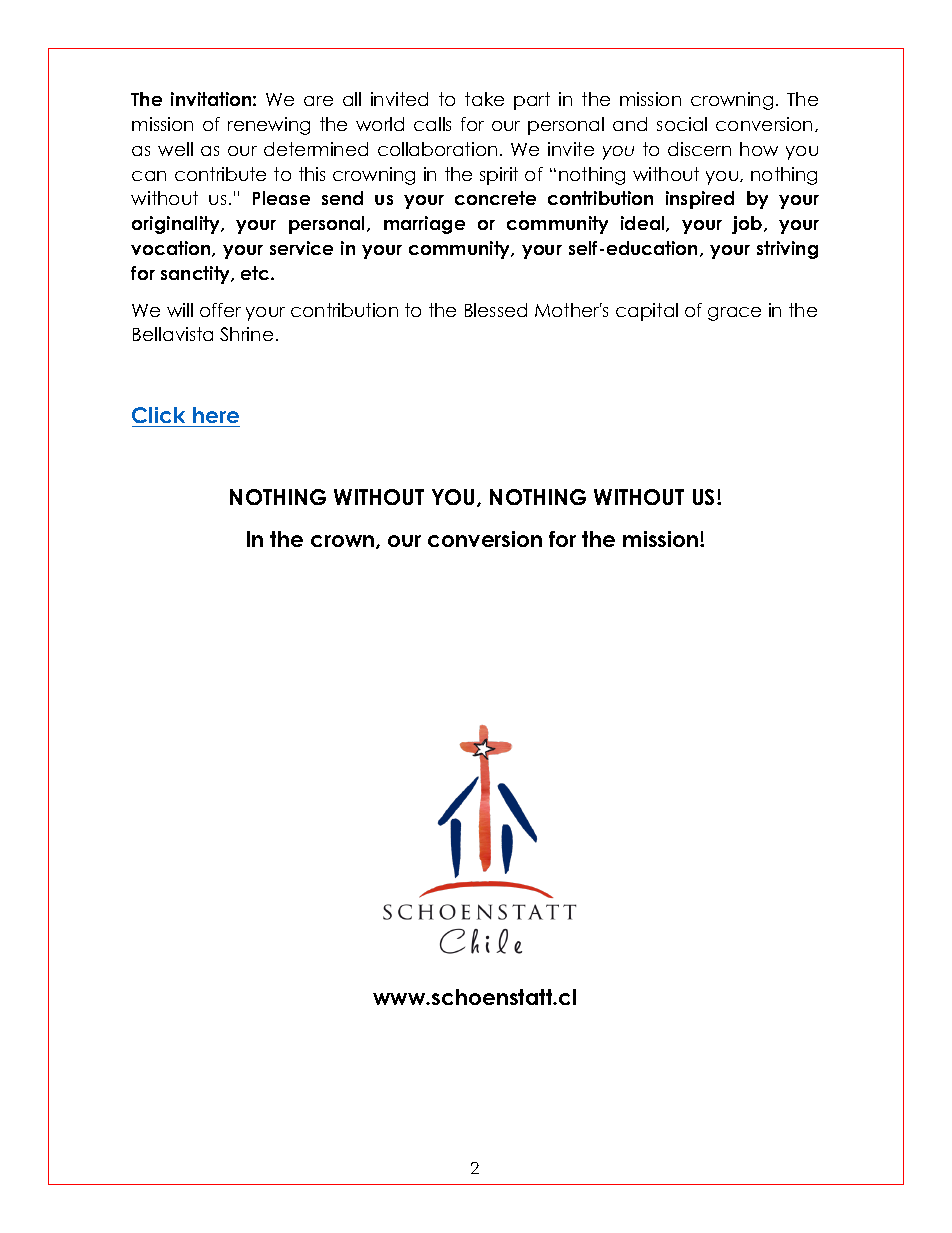 Image resolution: width=952 pixels, height=1233 pixels. I want to click on here, so click(216, 415).
